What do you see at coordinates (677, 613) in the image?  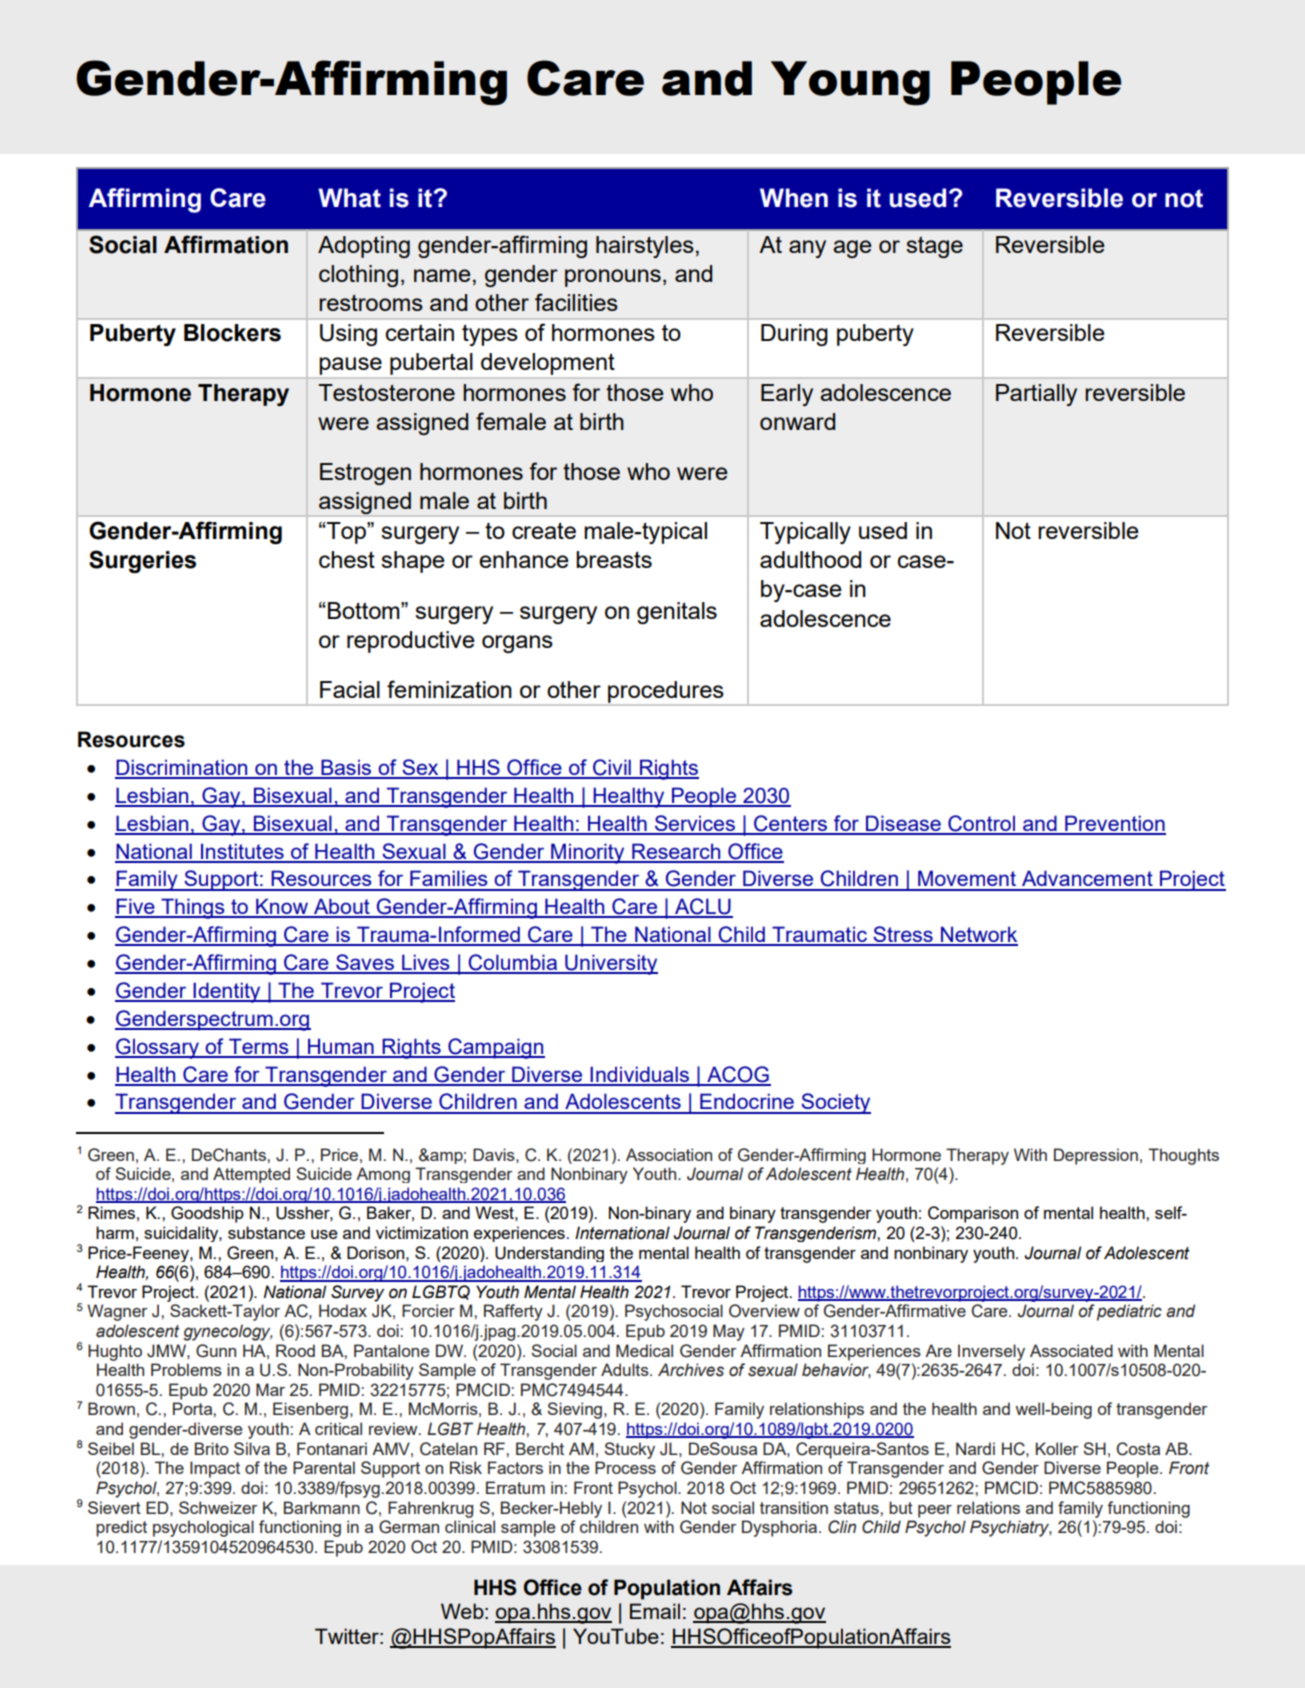 I see `genitals` at bounding box center [677, 613].
